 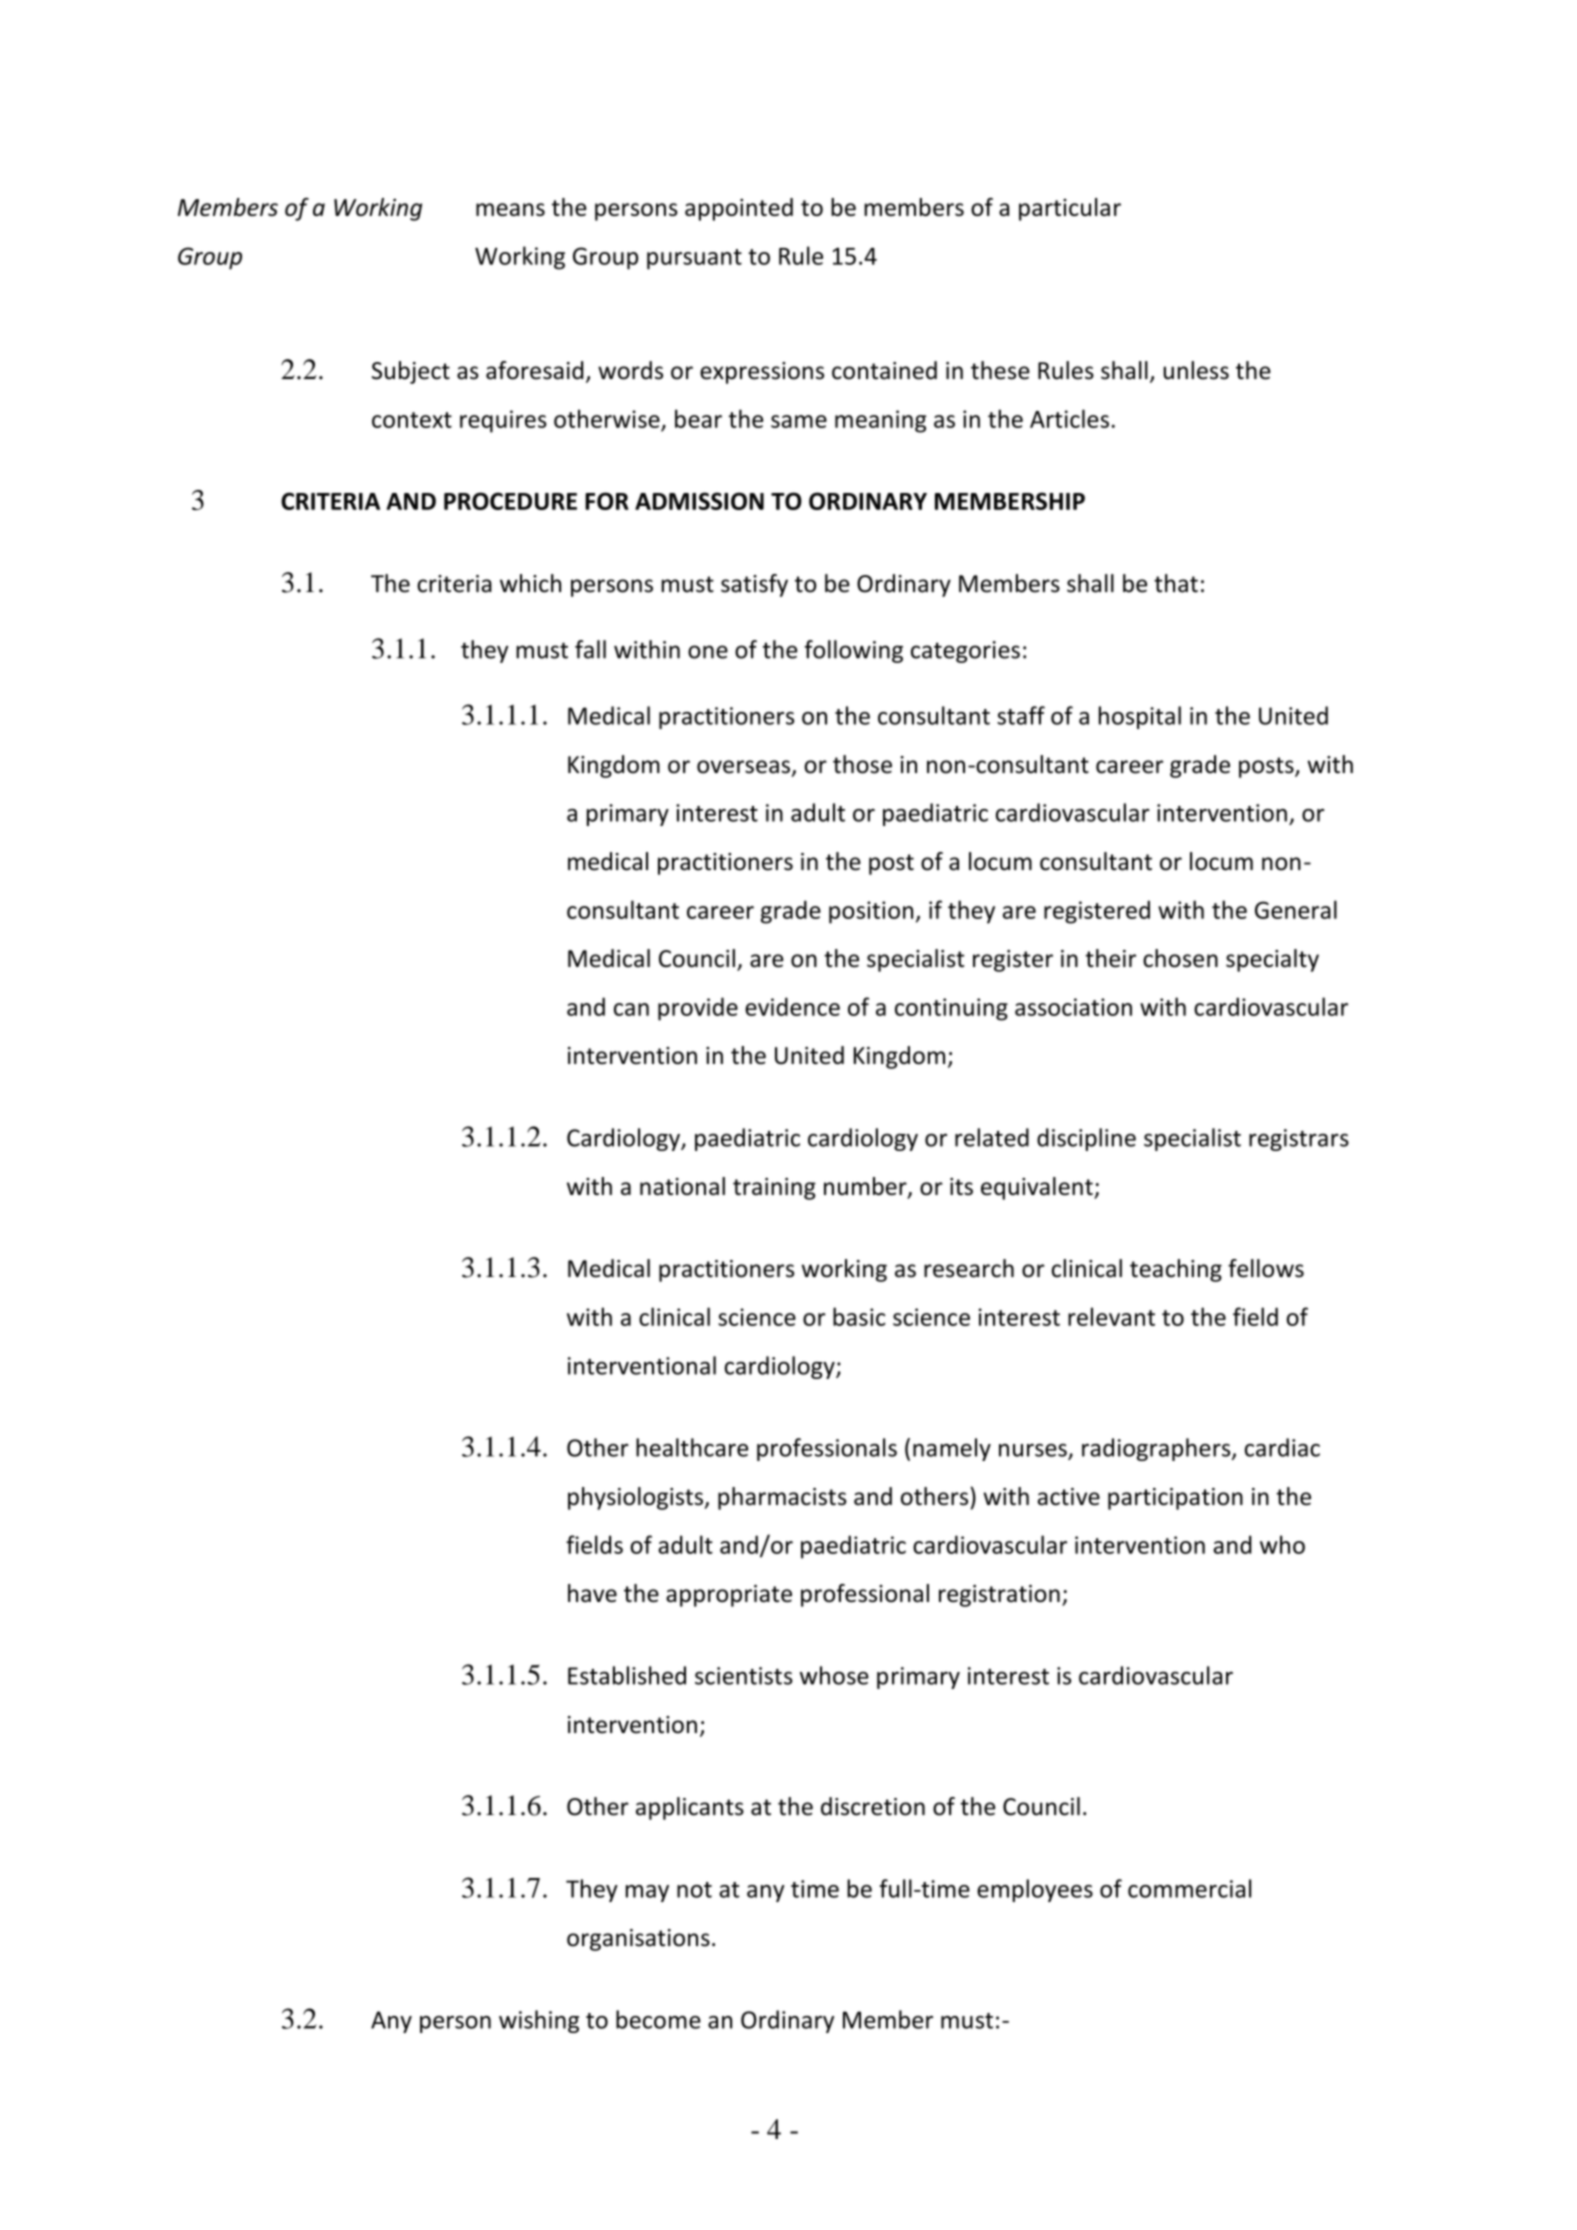 I want to click on discipline, so click(x=1086, y=1139).
